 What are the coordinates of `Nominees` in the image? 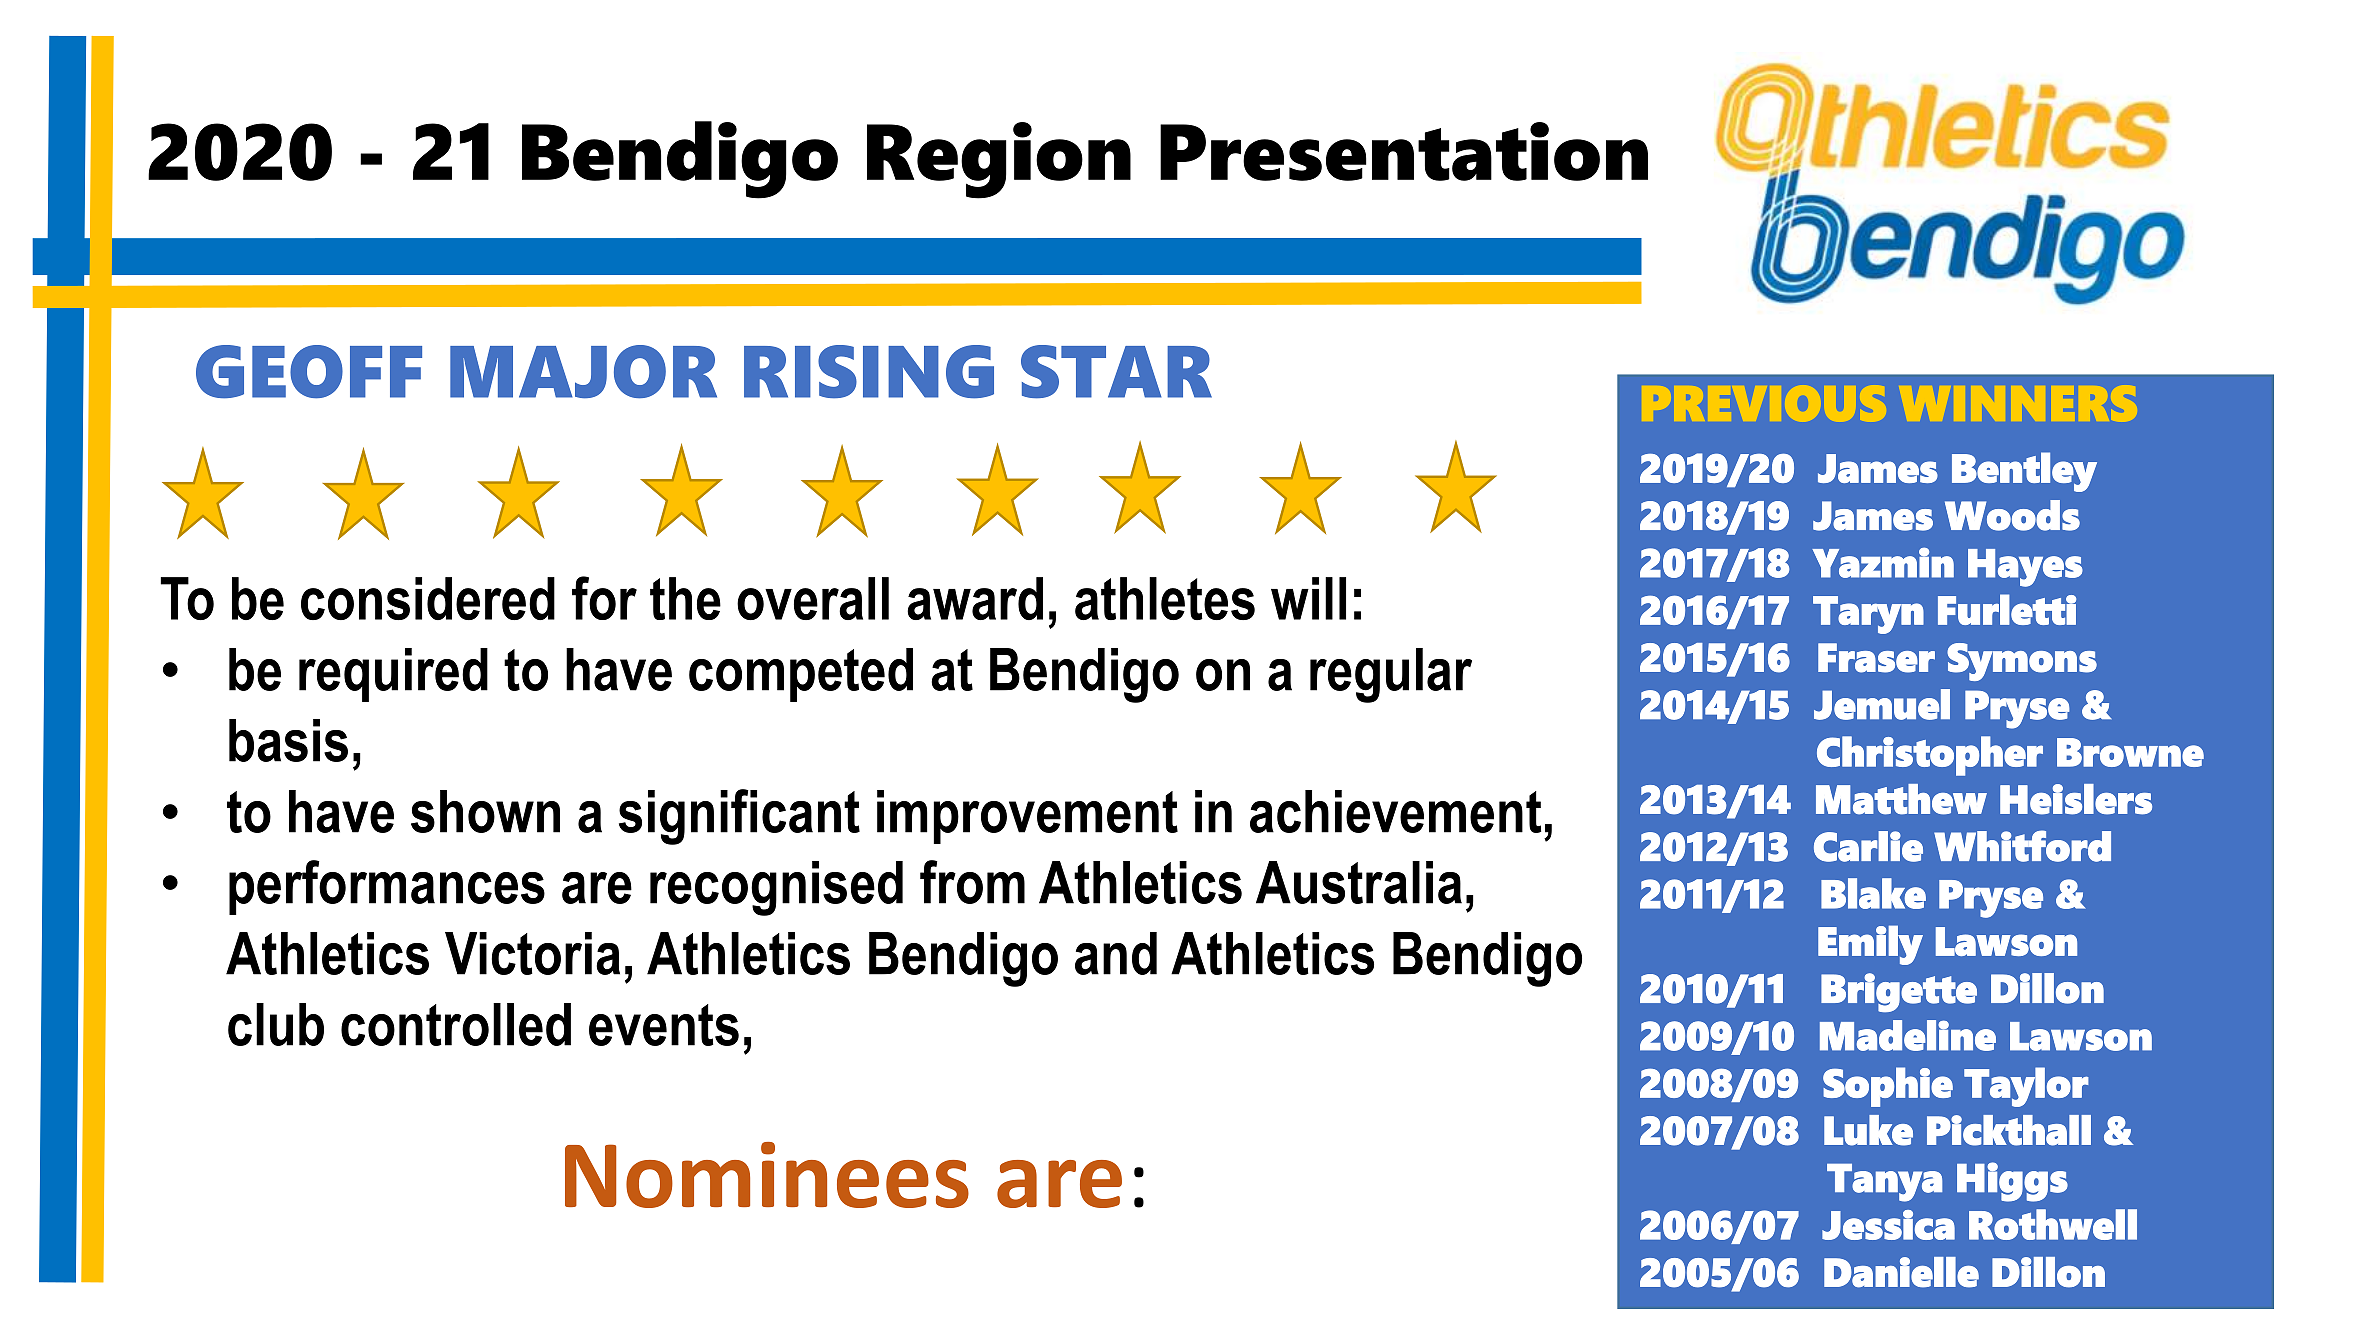 It's located at (767, 1175).
